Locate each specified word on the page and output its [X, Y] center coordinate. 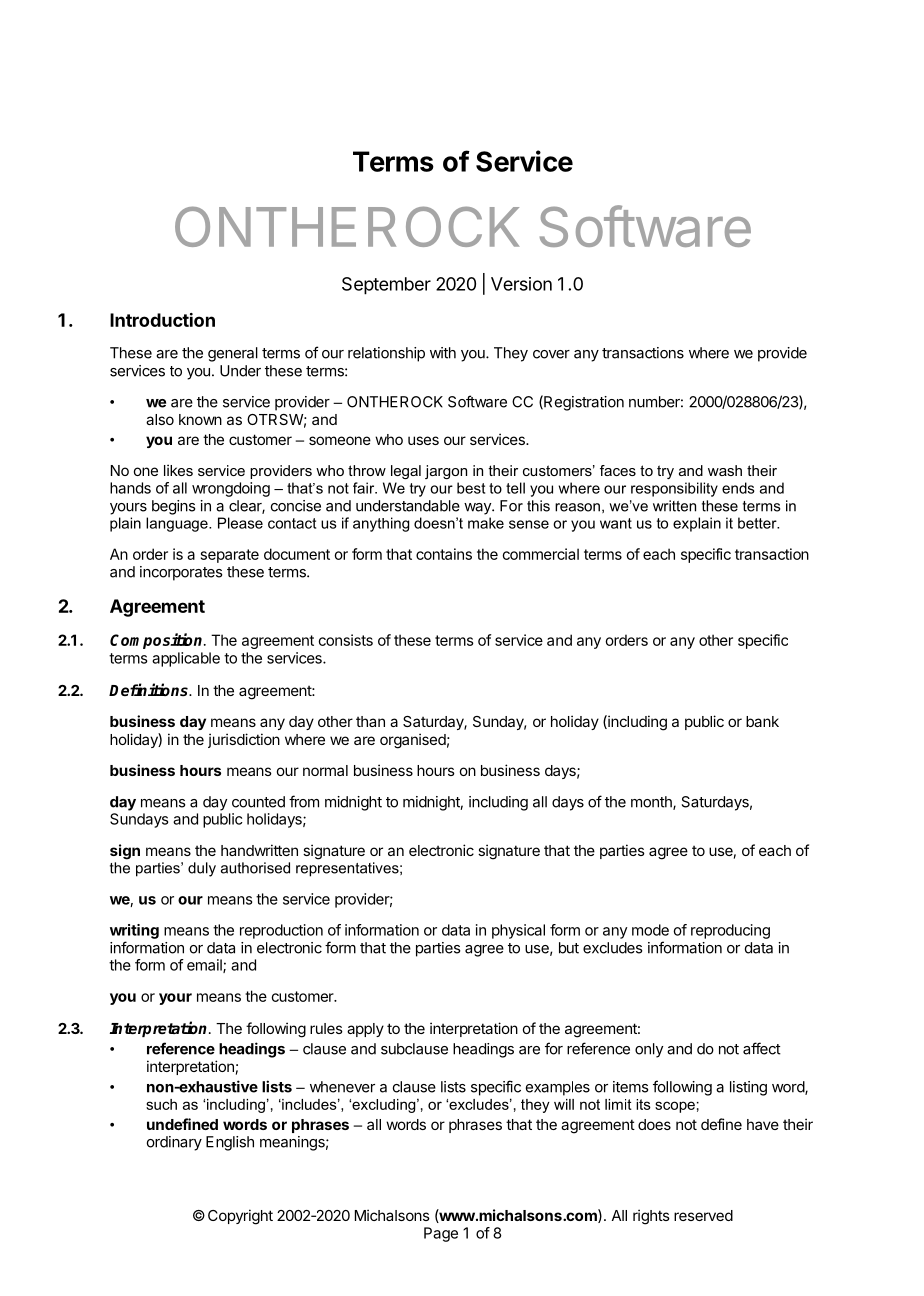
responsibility [674, 489]
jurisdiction [244, 740]
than [370, 721]
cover [551, 354]
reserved [703, 1215]
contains [444, 554]
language [178, 524]
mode [650, 930]
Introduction [162, 320]
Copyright [240, 1217]
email [205, 966]
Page [441, 1234]
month [652, 803]
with [443, 353]
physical [518, 931]
